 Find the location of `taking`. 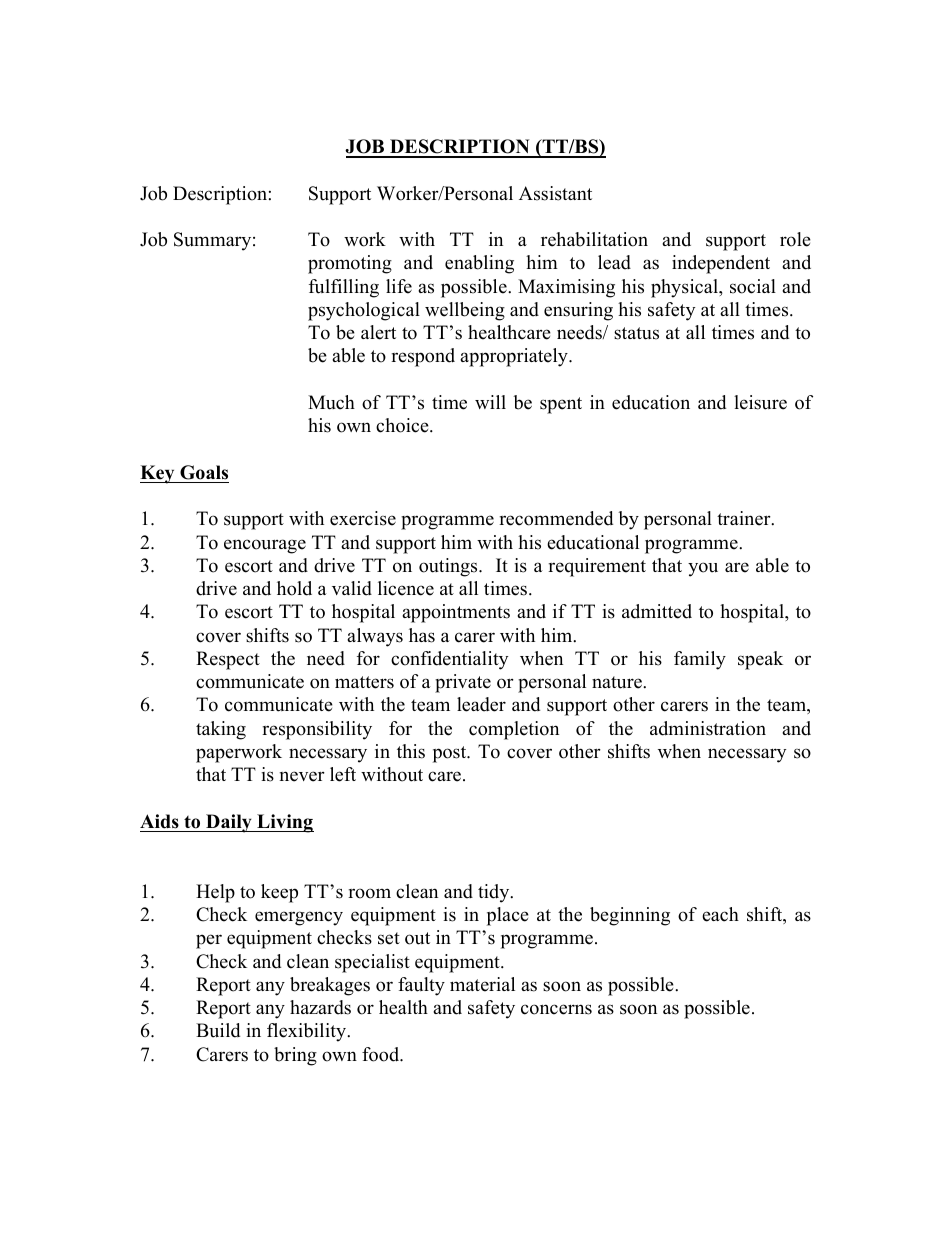

taking is located at coordinates (221, 730).
